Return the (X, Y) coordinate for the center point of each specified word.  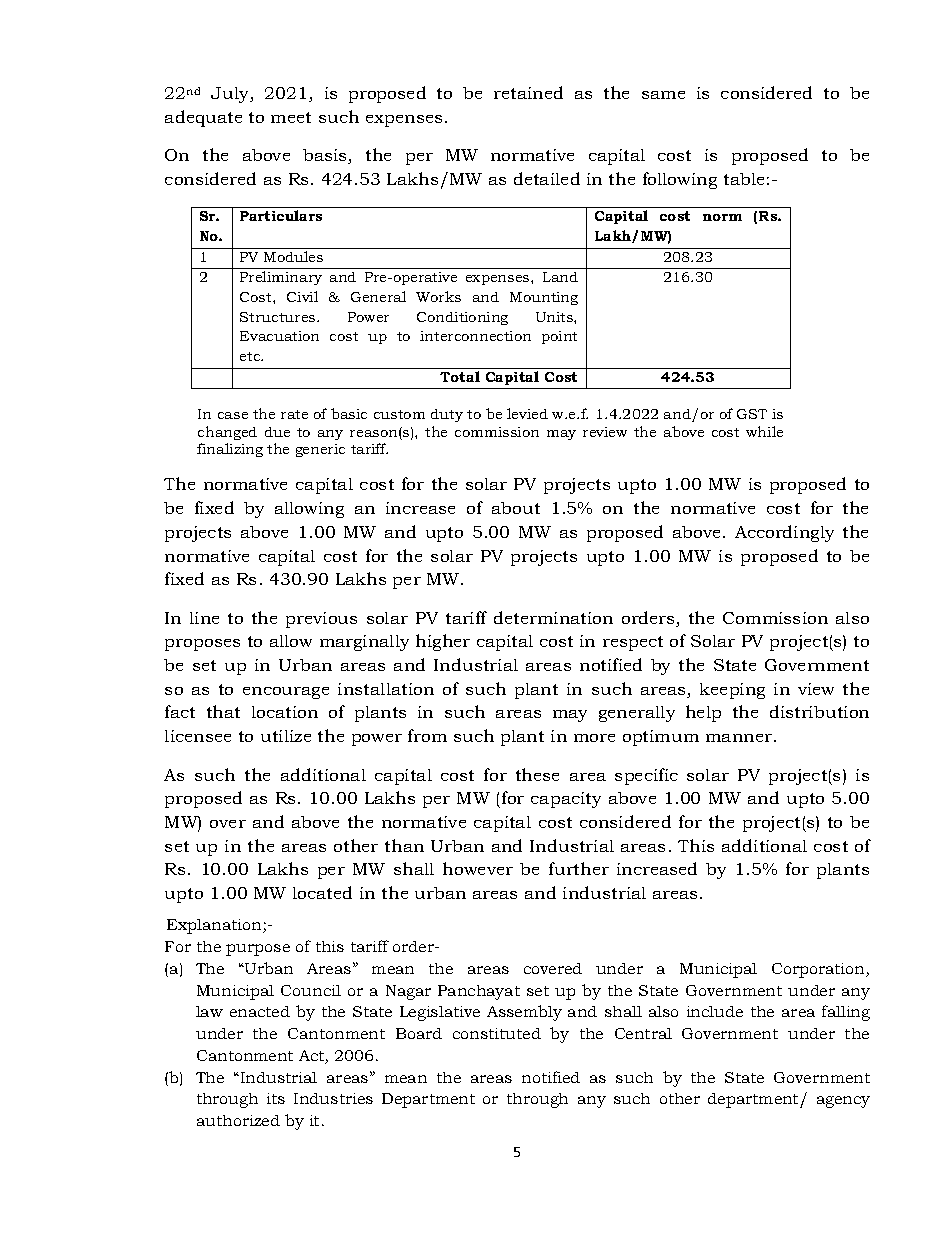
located (322, 892)
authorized (238, 1120)
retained (528, 92)
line (204, 618)
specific (646, 776)
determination (553, 617)
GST (752, 414)
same (663, 95)
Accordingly (784, 533)
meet (291, 117)
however (478, 868)
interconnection (475, 336)
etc (251, 356)
